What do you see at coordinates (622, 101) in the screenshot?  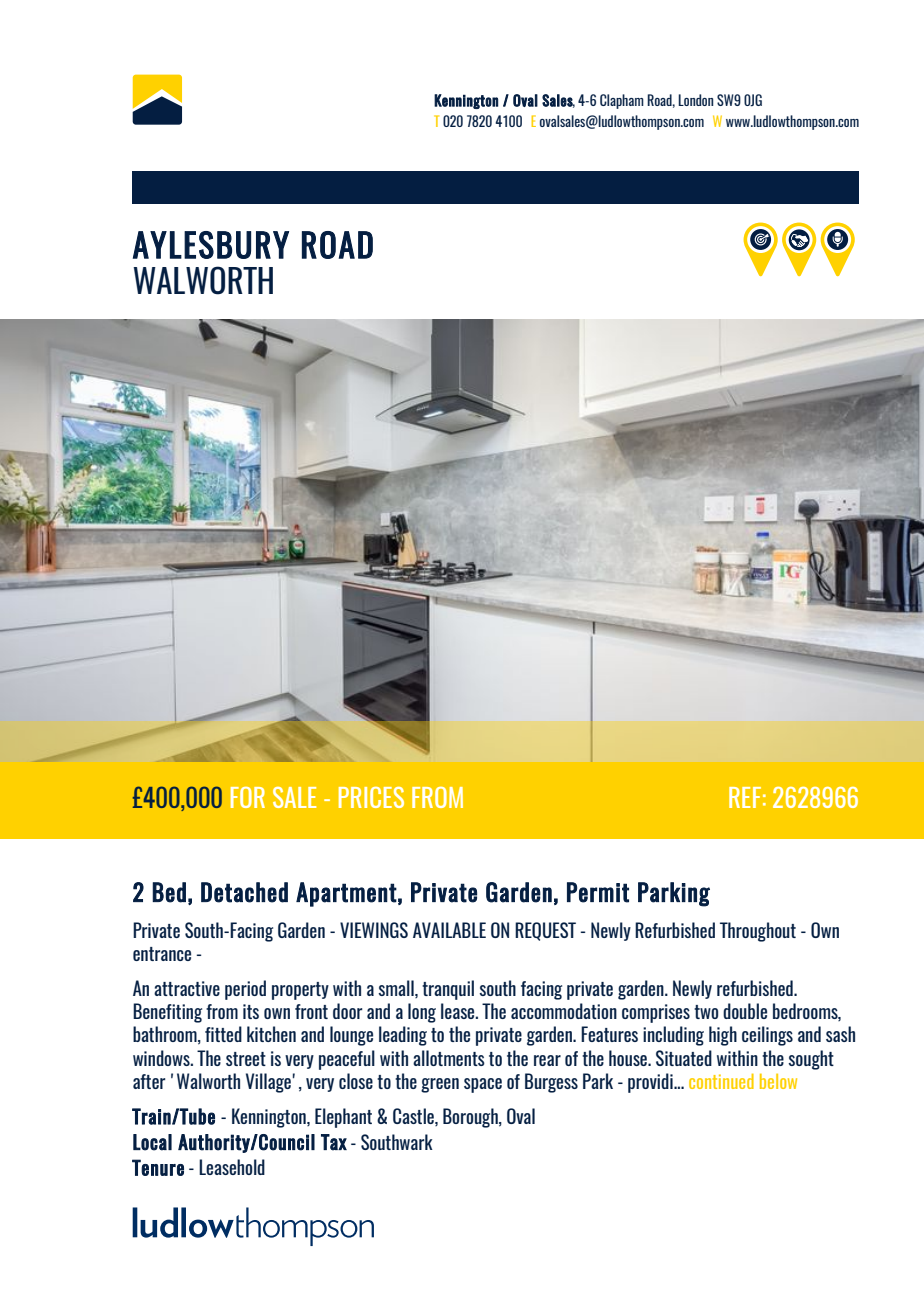 I see `Clapham` at bounding box center [622, 101].
